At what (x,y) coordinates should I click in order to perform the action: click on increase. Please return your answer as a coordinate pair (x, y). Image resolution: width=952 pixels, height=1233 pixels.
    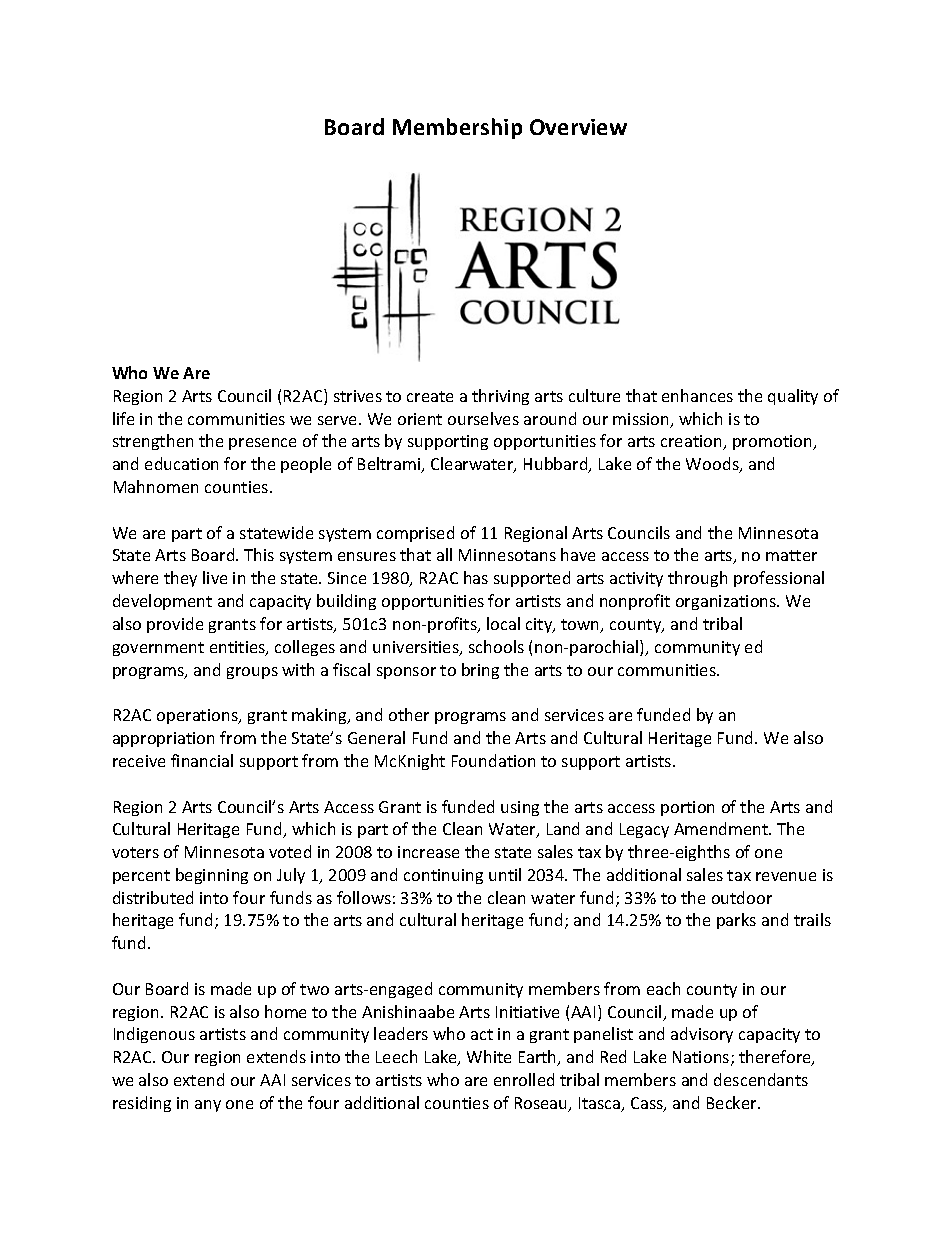
    Looking at the image, I should click on (428, 852).
